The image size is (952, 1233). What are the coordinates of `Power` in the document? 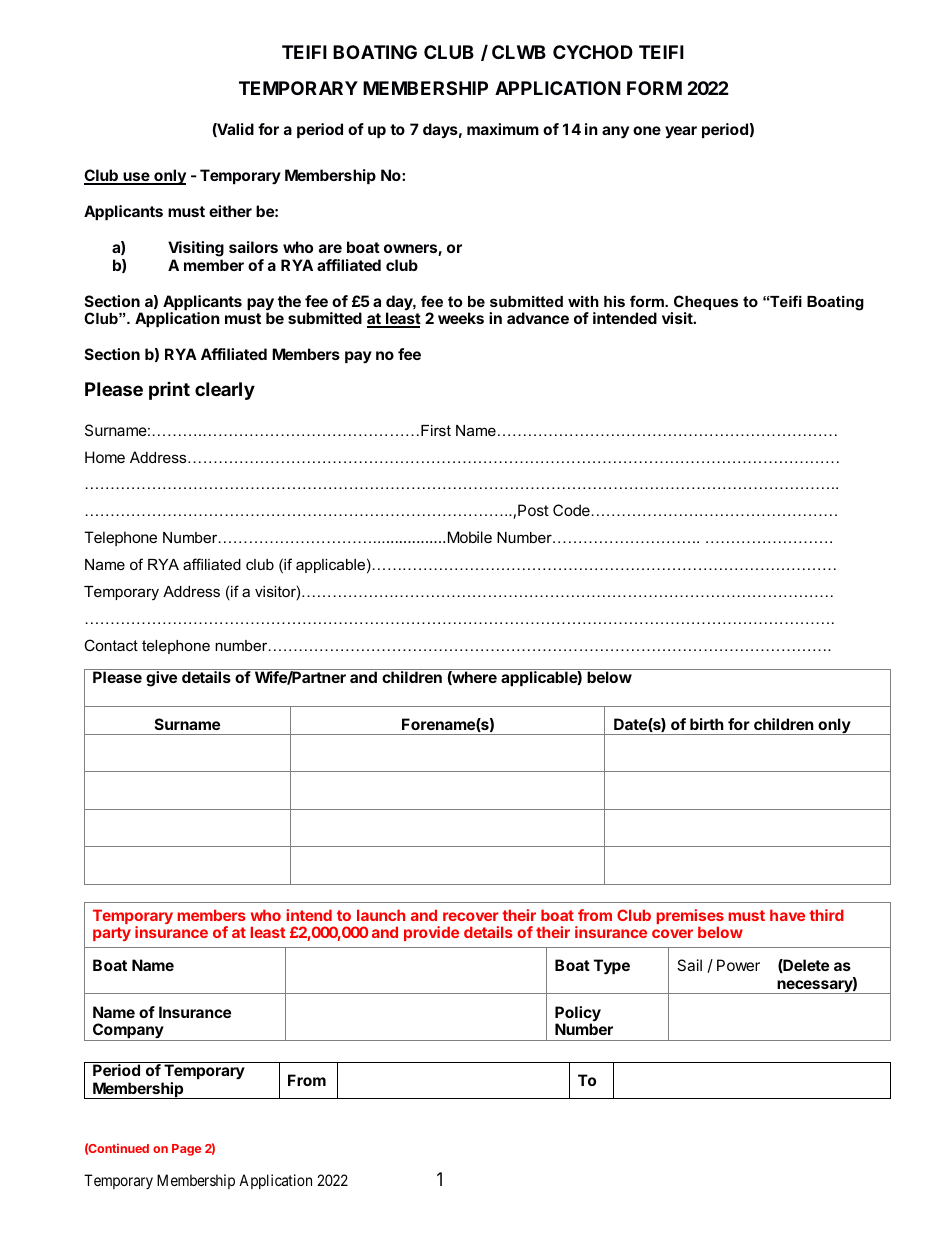 It's located at (738, 965).
